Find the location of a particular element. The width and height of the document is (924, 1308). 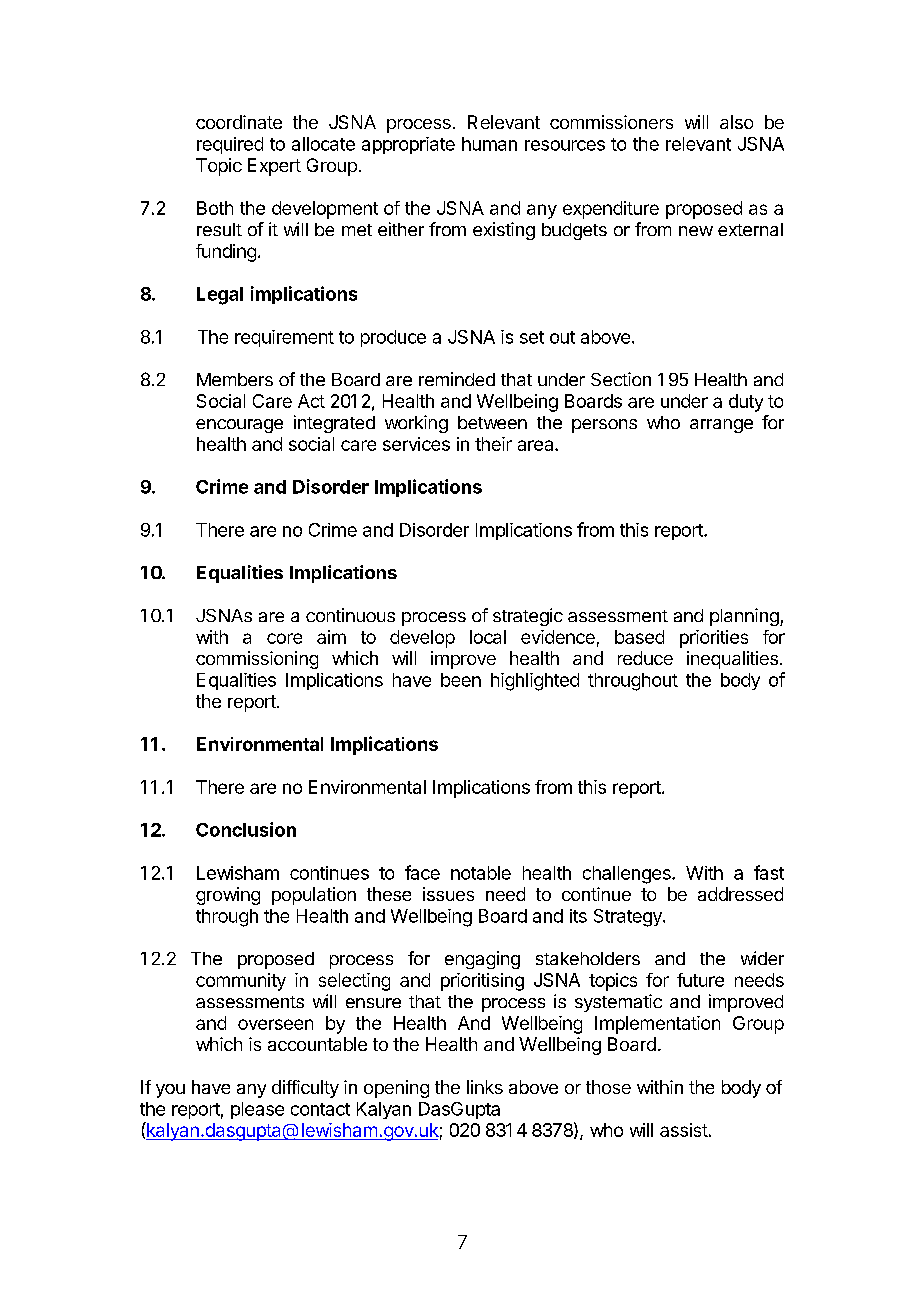

human is located at coordinates (489, 144).
